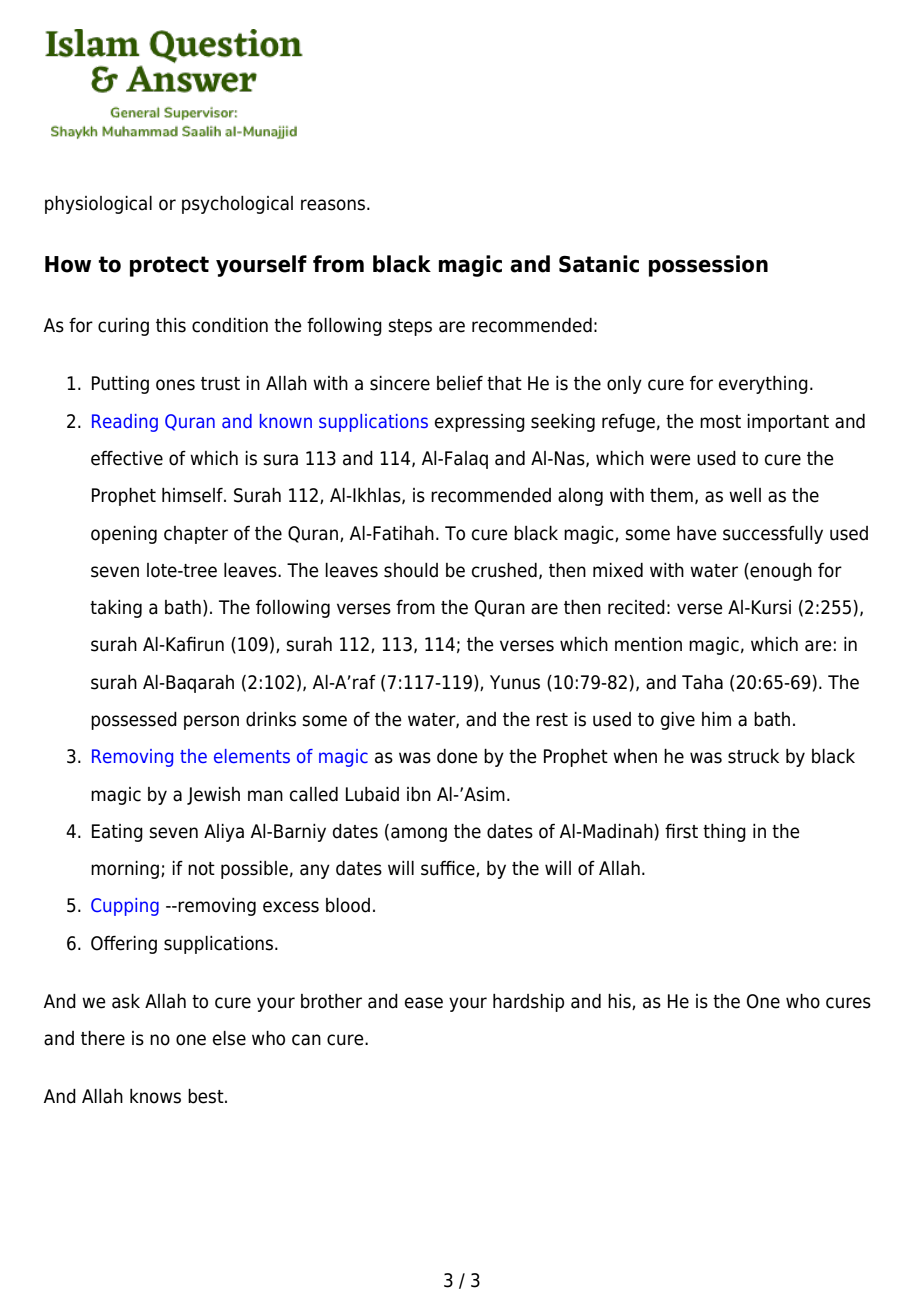 The image size is (924, 1308). Describe the element at coordinates (169, 266) in the document. I see `protect` at that location.
